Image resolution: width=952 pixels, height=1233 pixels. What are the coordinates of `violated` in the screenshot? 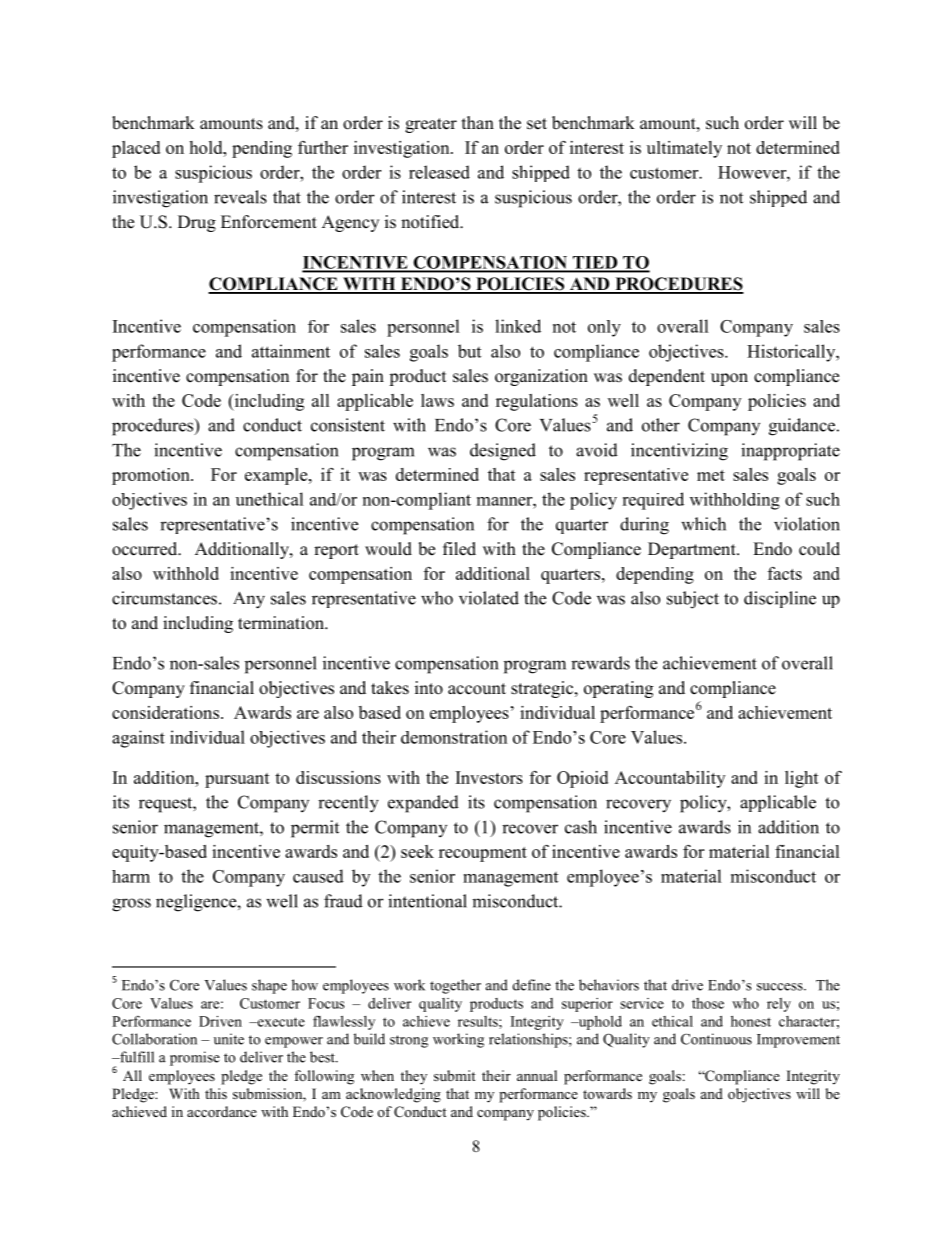 It's located at (489, 598).
